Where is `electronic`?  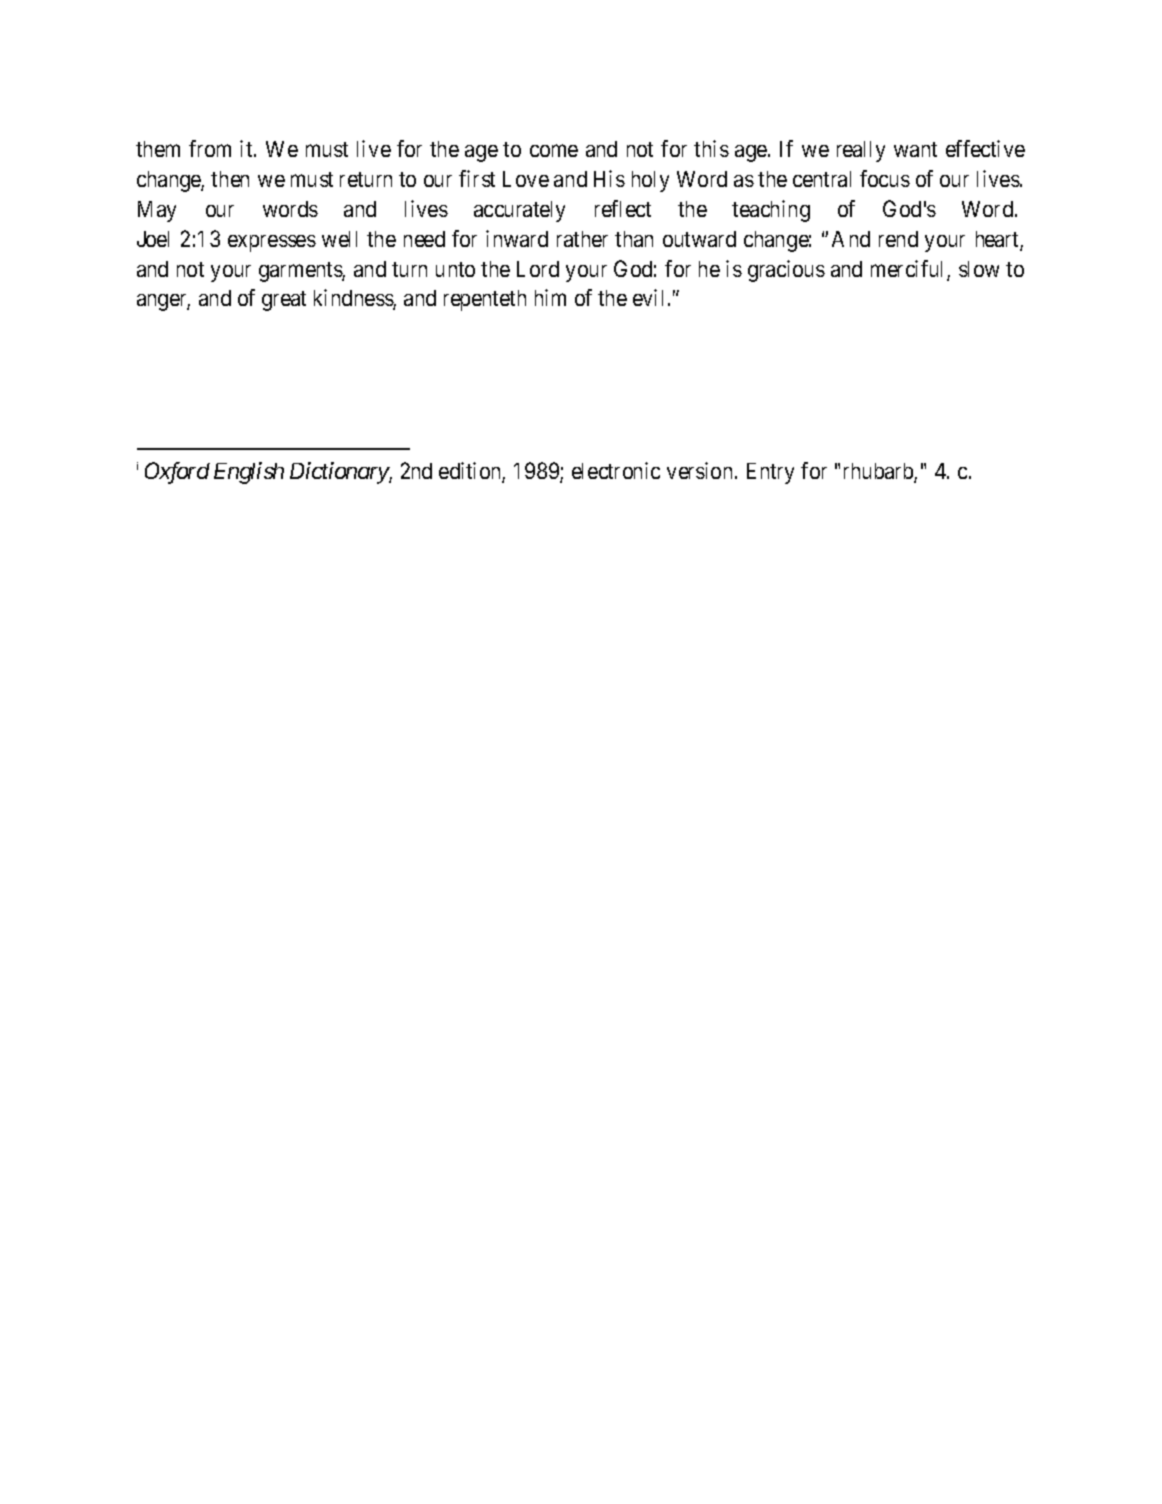 electronic is located at coordinates (616, 470).
